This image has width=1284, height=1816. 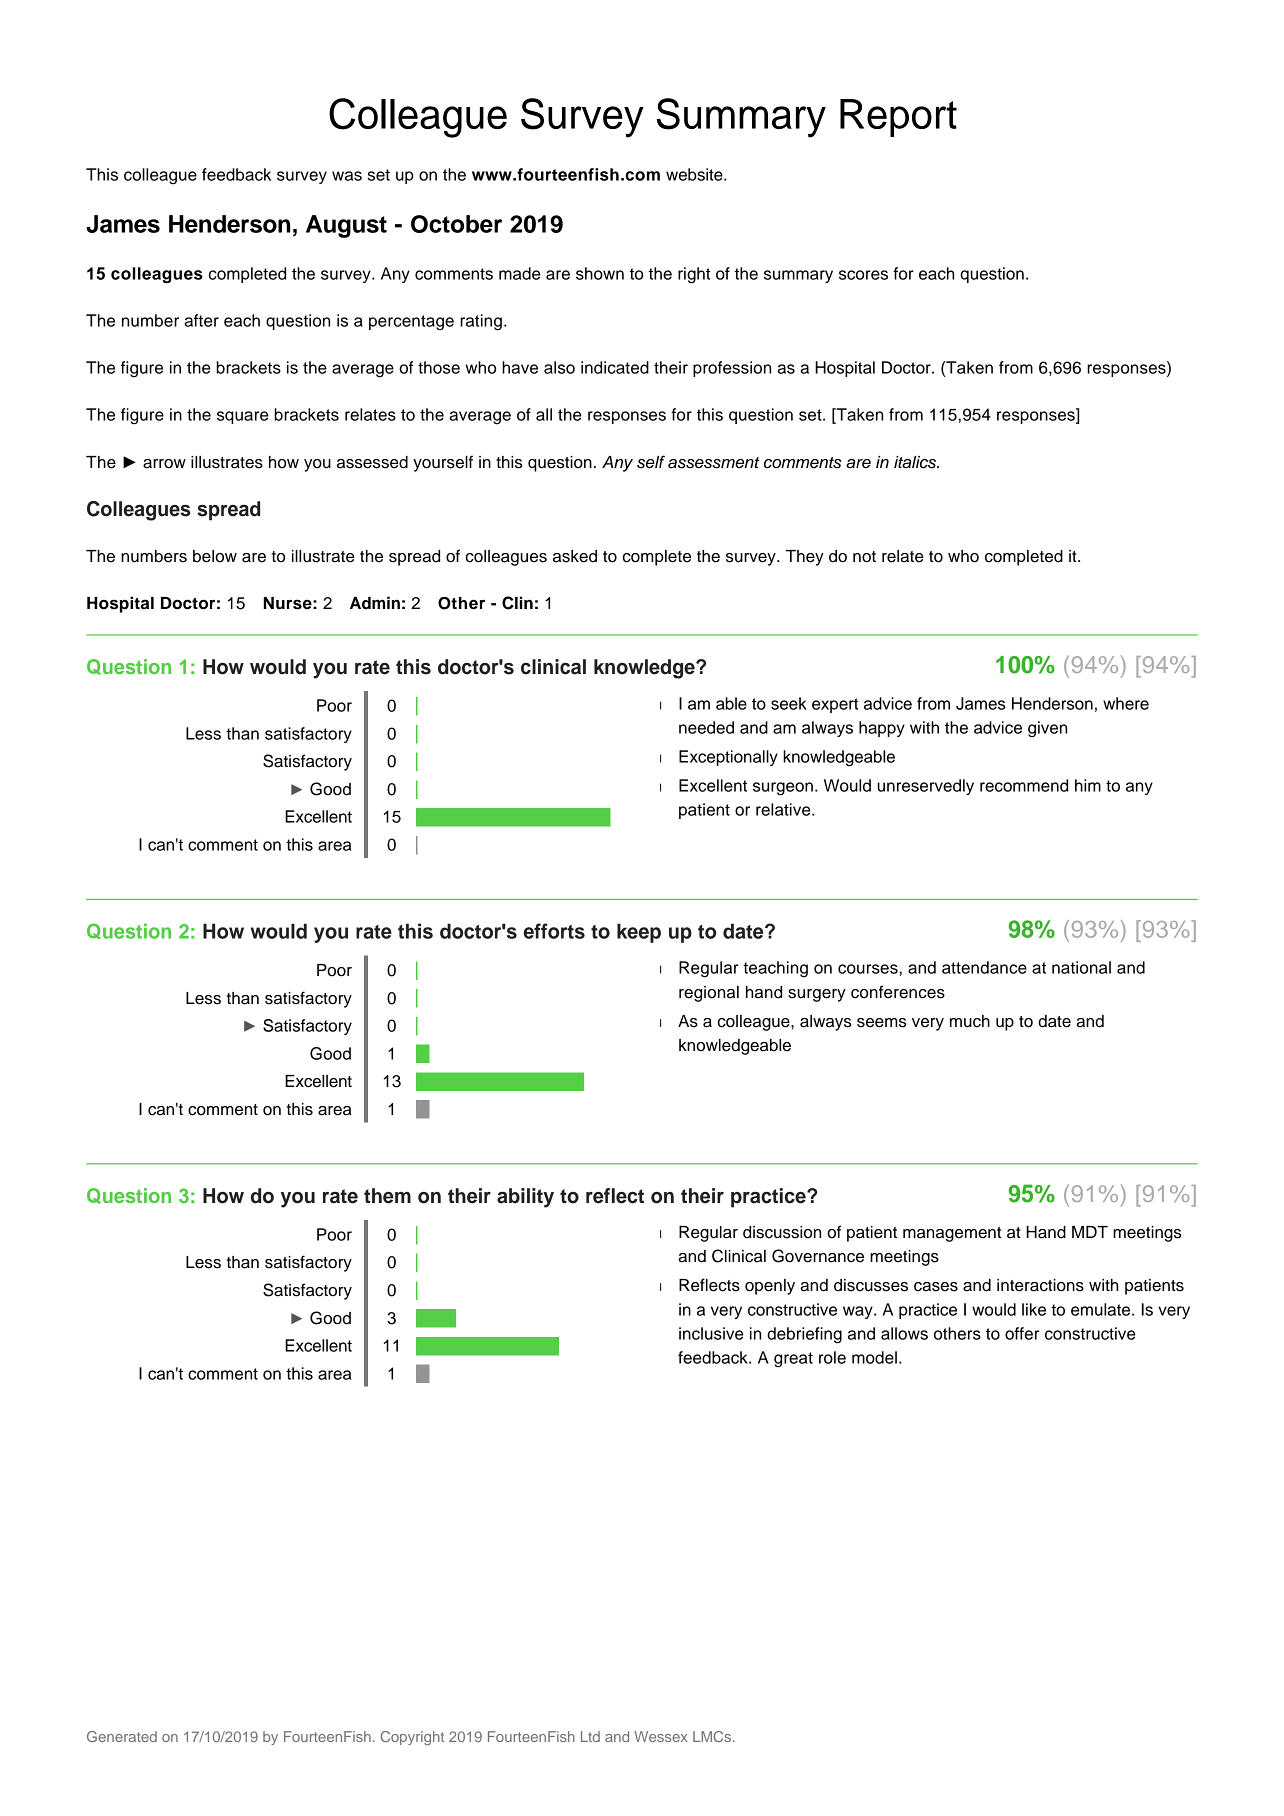 I want to click on keep, so click(x=639, y=933).
